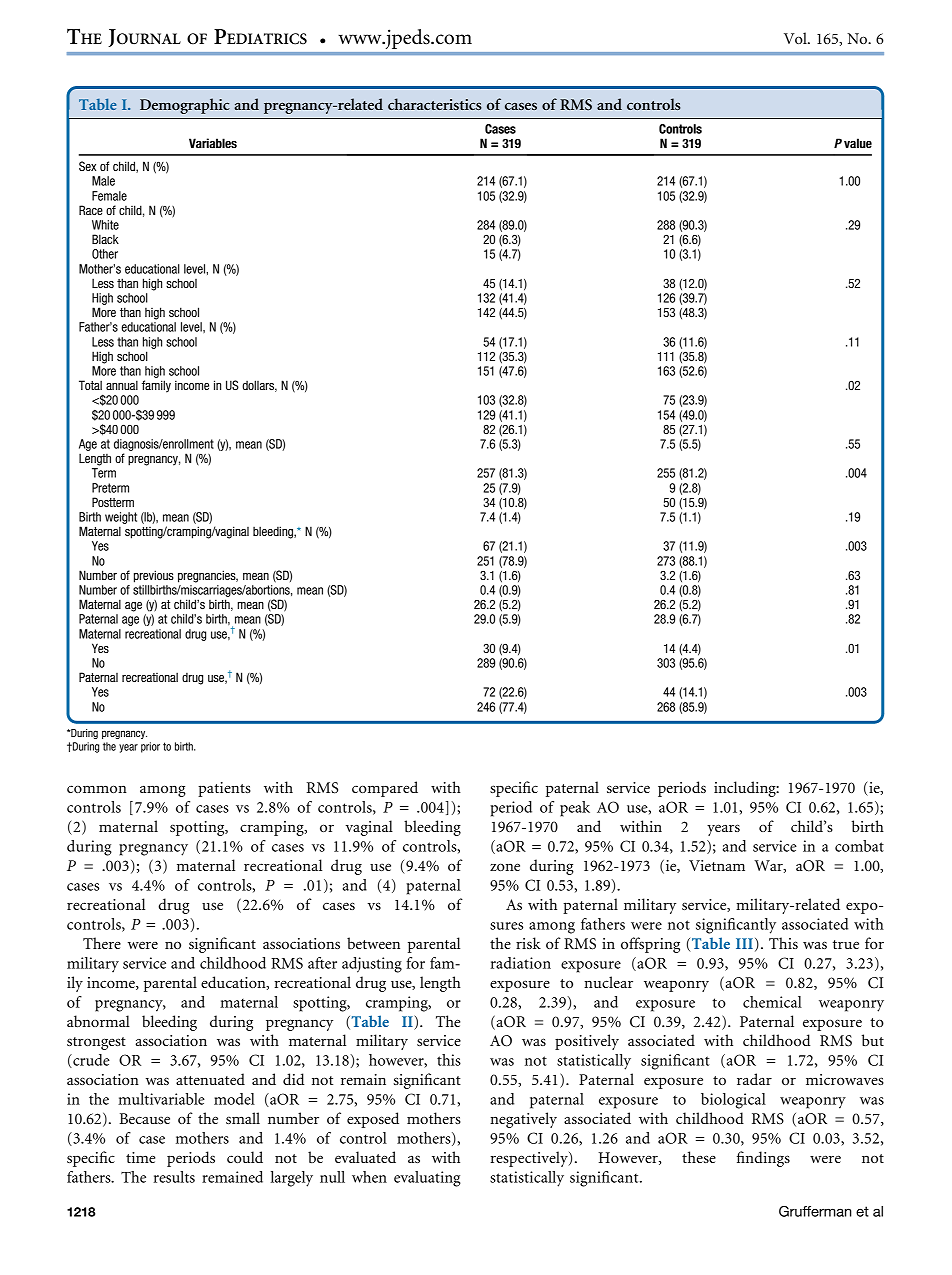  I want to click on combat, so click(859, 846).
